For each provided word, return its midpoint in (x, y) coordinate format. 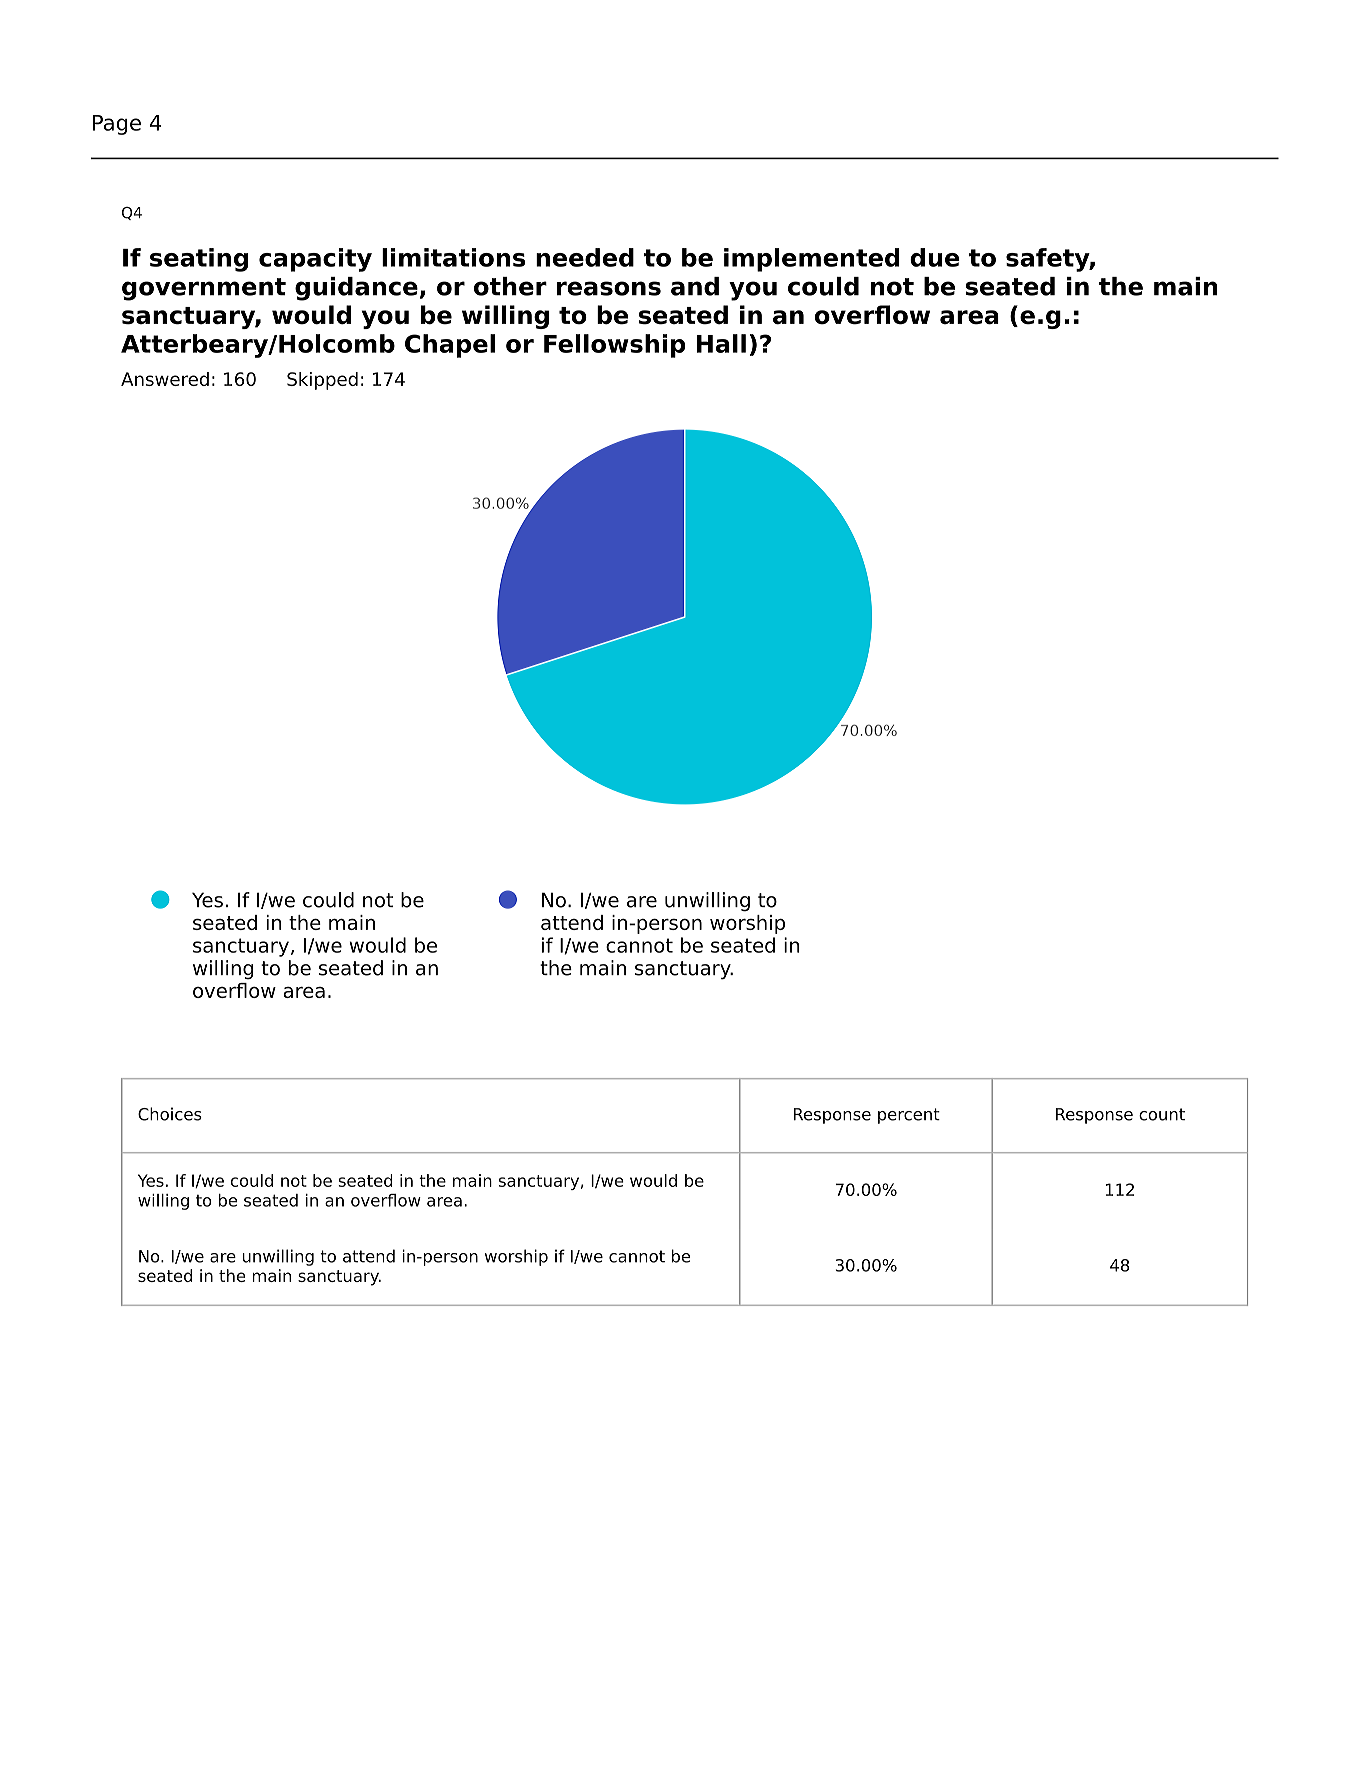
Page (117, 125)
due (935, 257)
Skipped (322, 381)
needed (585, 257)
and (695, 286)
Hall (721, 343)
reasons (609, 288)
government (204, 289)
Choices (170, 1114)
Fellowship (615, 346)
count (1162, 1114)
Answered (165, 379)
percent (909, 1116)
